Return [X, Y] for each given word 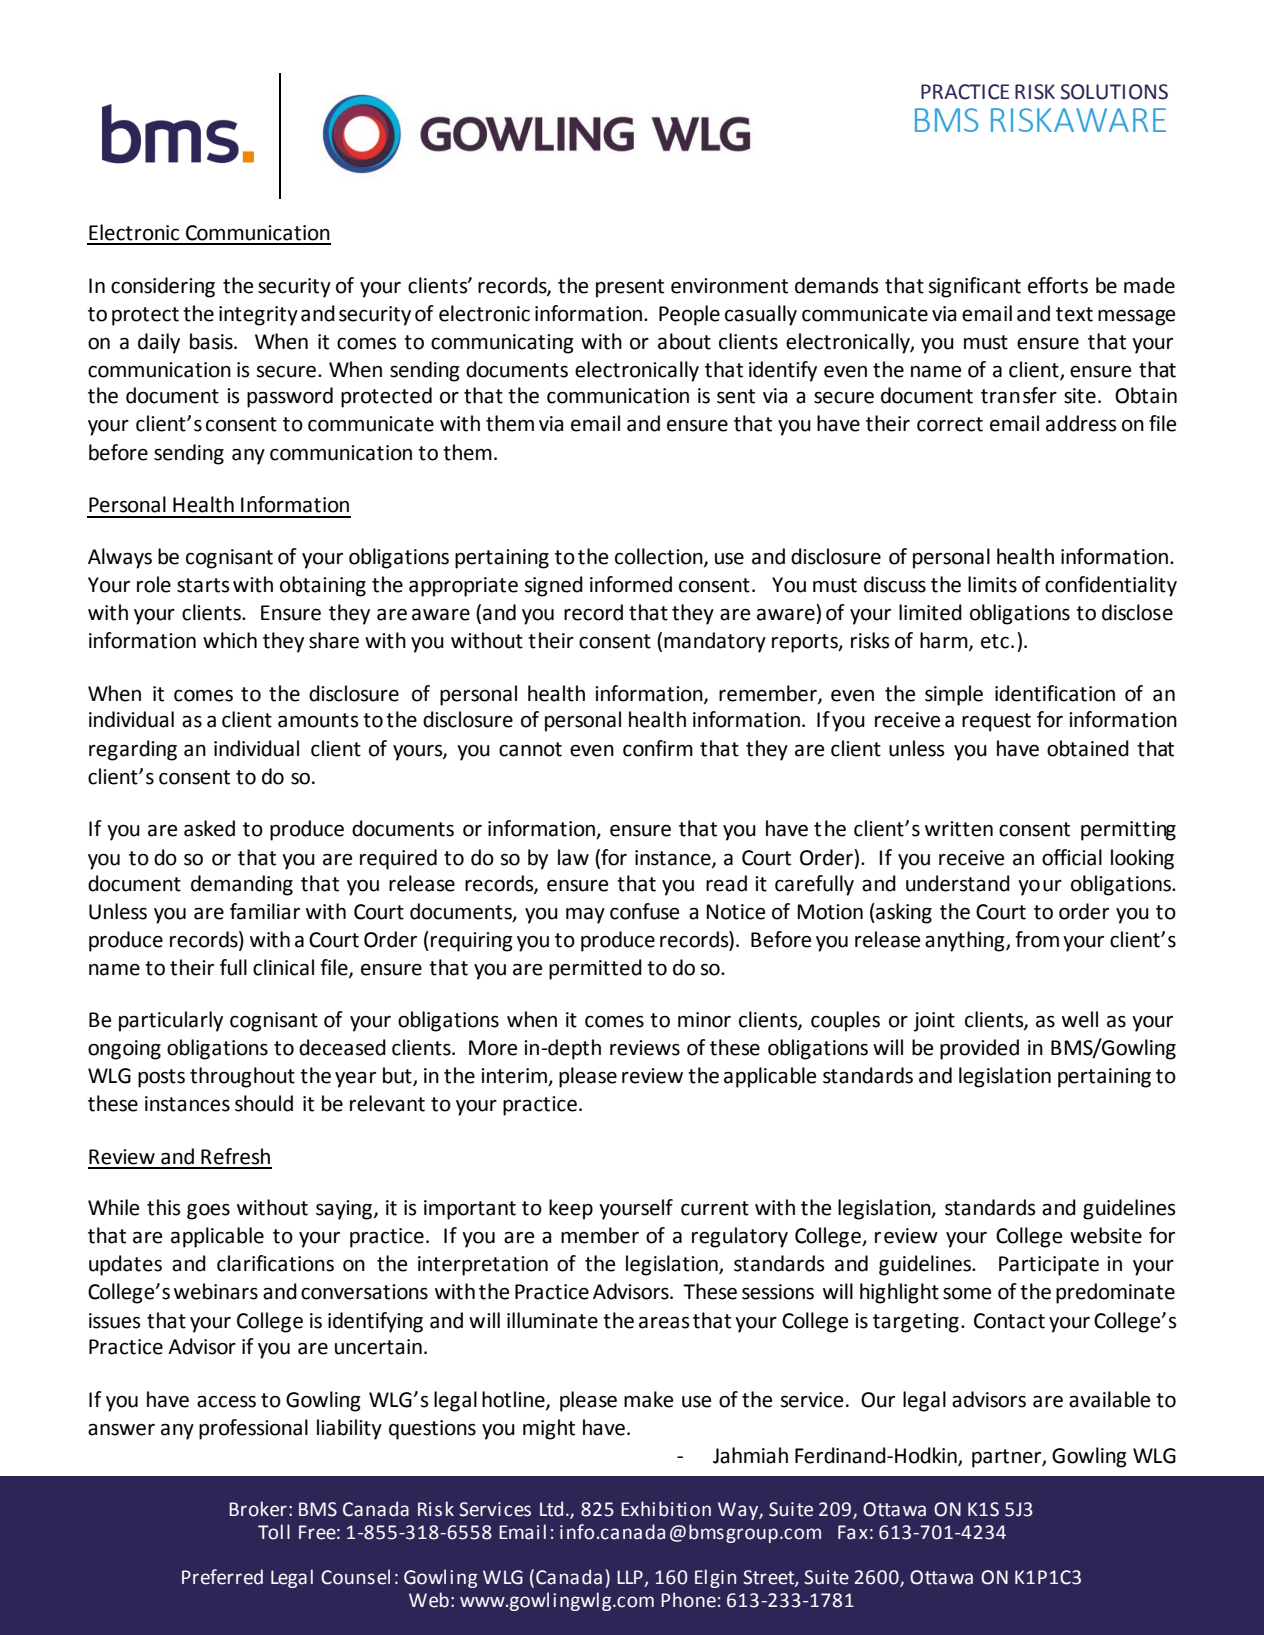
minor [704, 1020]
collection [660, 557]
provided [979, 1049]
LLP [630, 1577]
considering [163, 287]
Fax [853, 1532]
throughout [242, 1077]
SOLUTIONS [1114, 92]
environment [729, 286]
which [230, 640]
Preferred [222, 1577]
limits [992, 584]
